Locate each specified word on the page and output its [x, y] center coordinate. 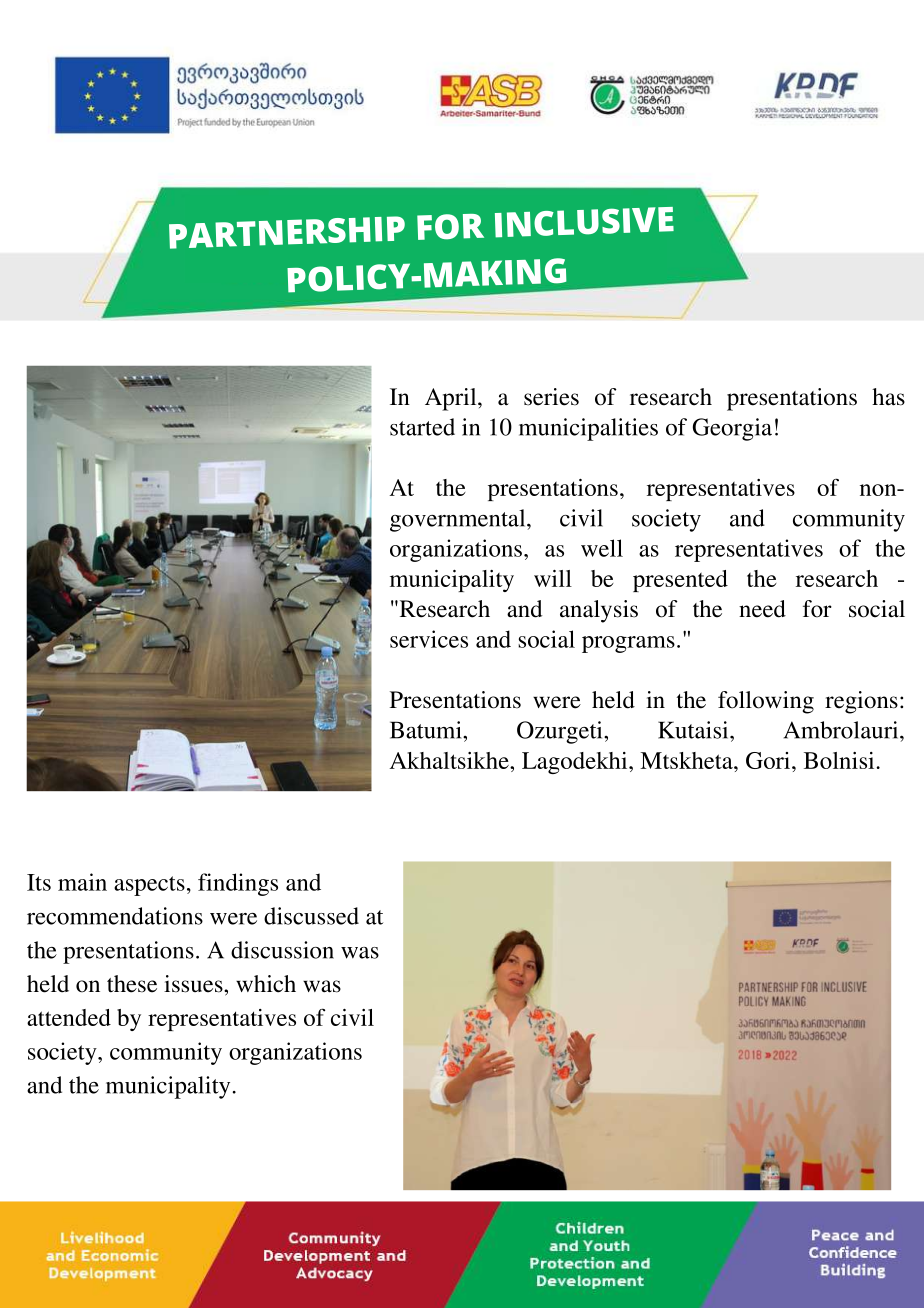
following [766, 702]
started [422, 427]
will [553, 578]
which [266, 984]
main [82, 882]
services [429, 639]
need [762, 609]
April [452, 399]
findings [238, 884]
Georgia [732, 429]
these [132, 984]
